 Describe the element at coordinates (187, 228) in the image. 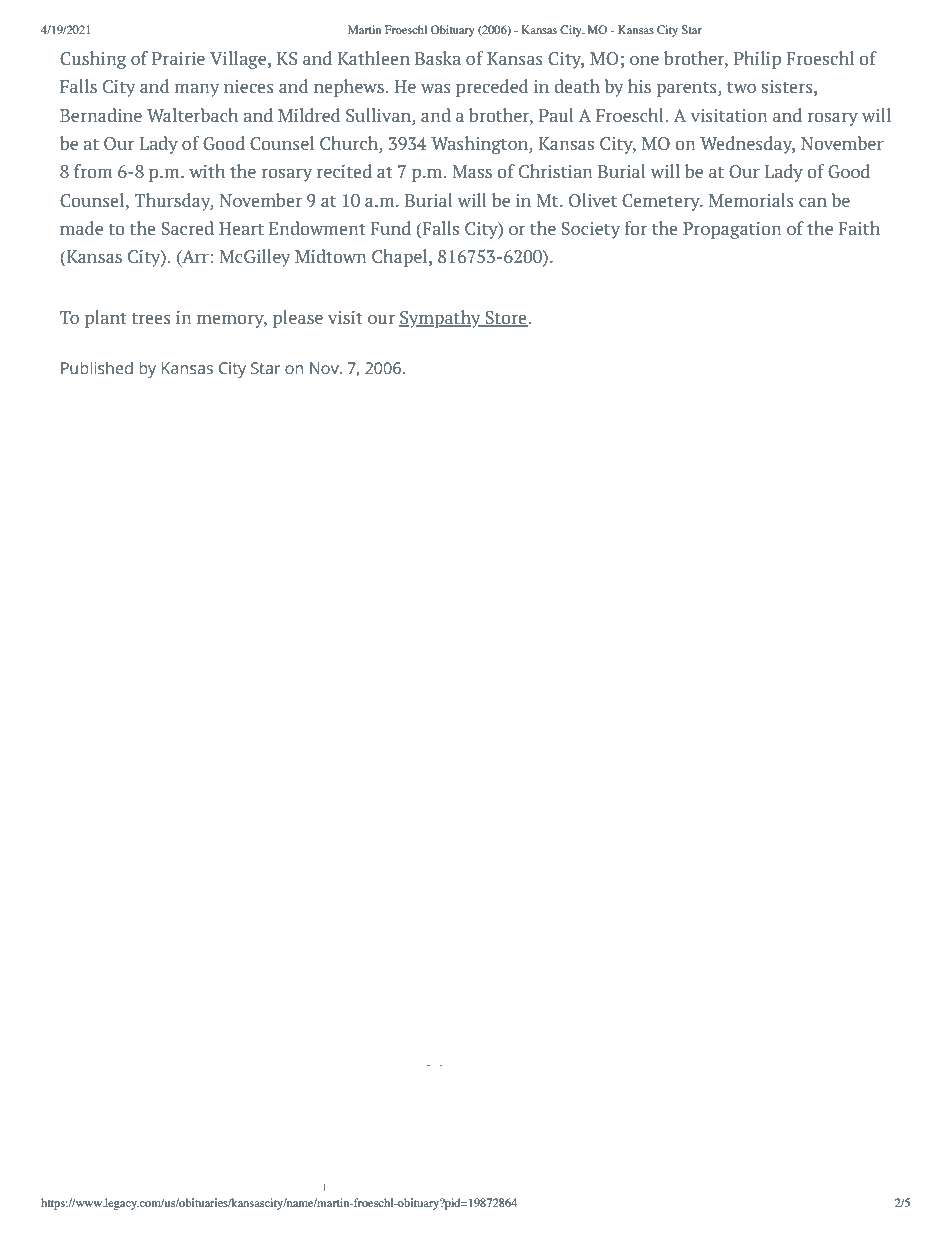

I see `Sacred` at that location.
